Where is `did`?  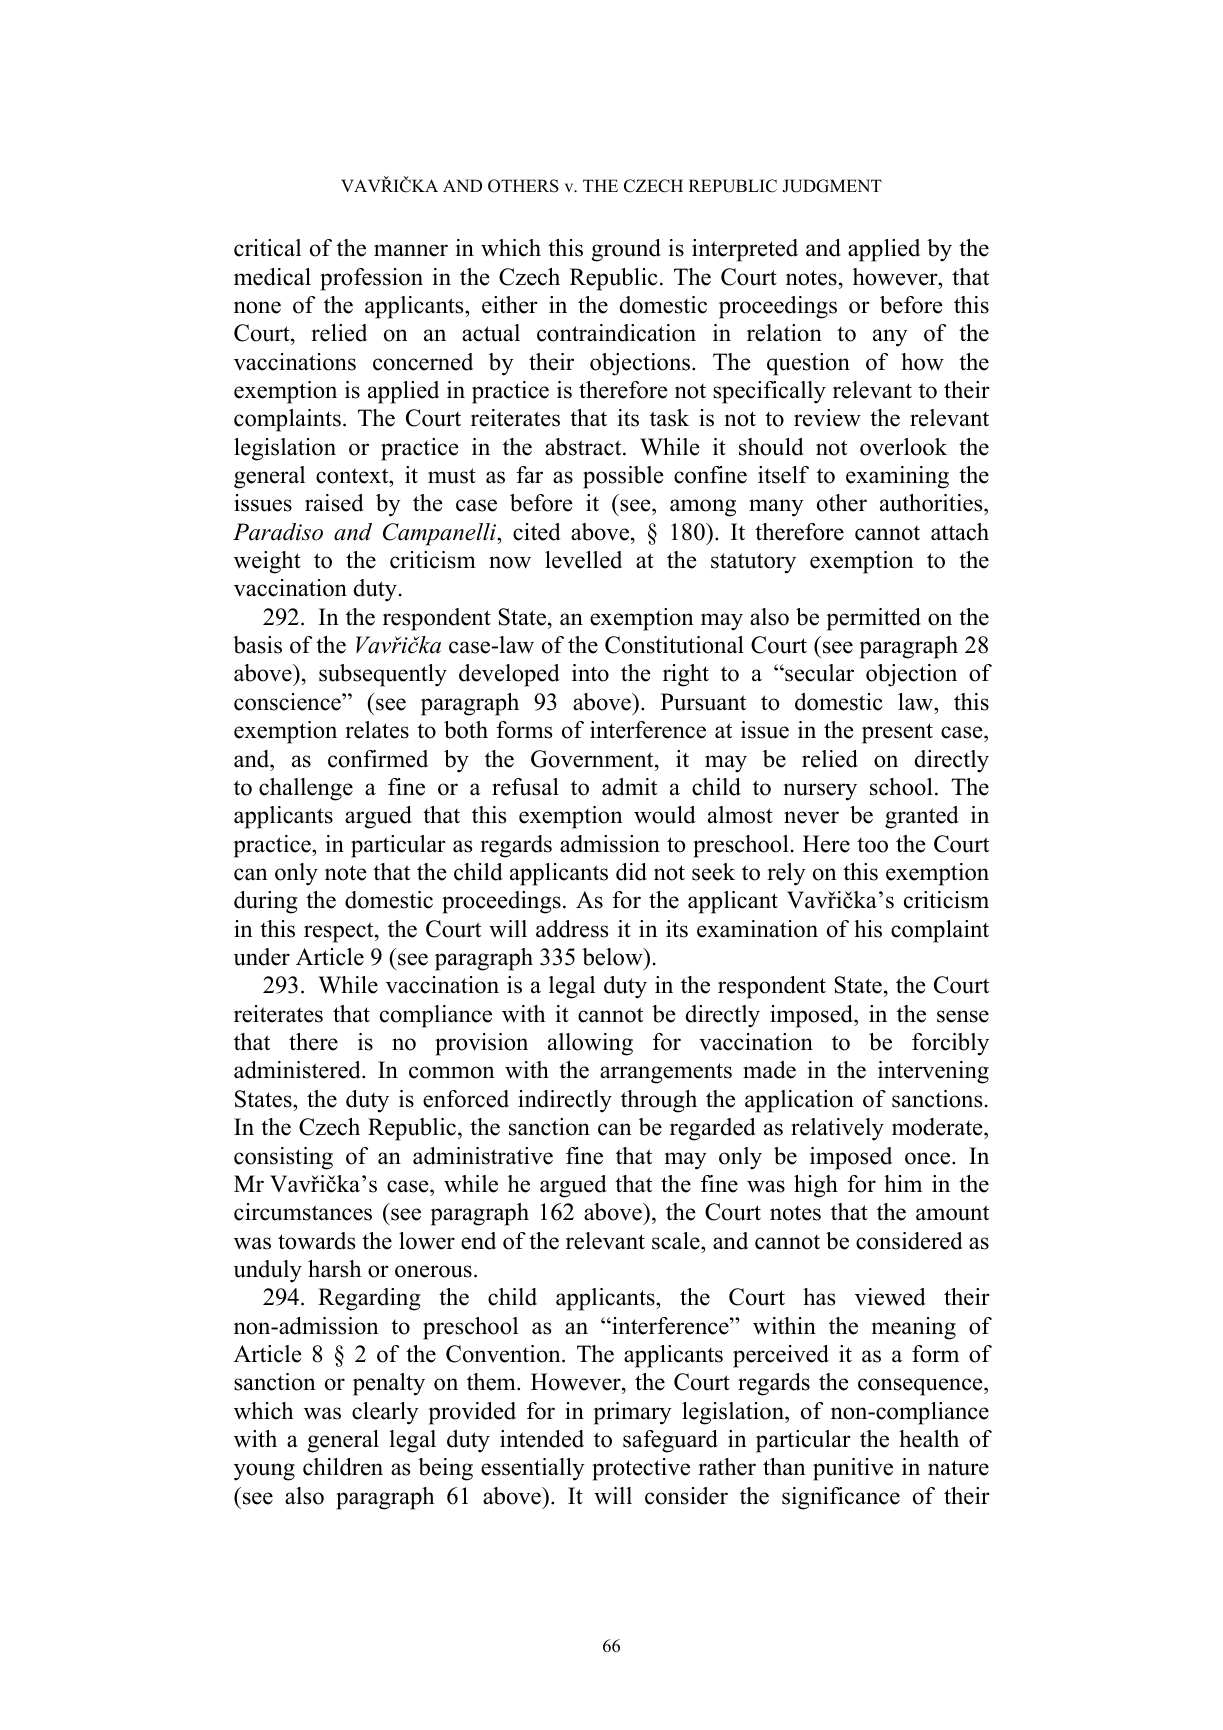
did is located at coordinates (631, 872).
